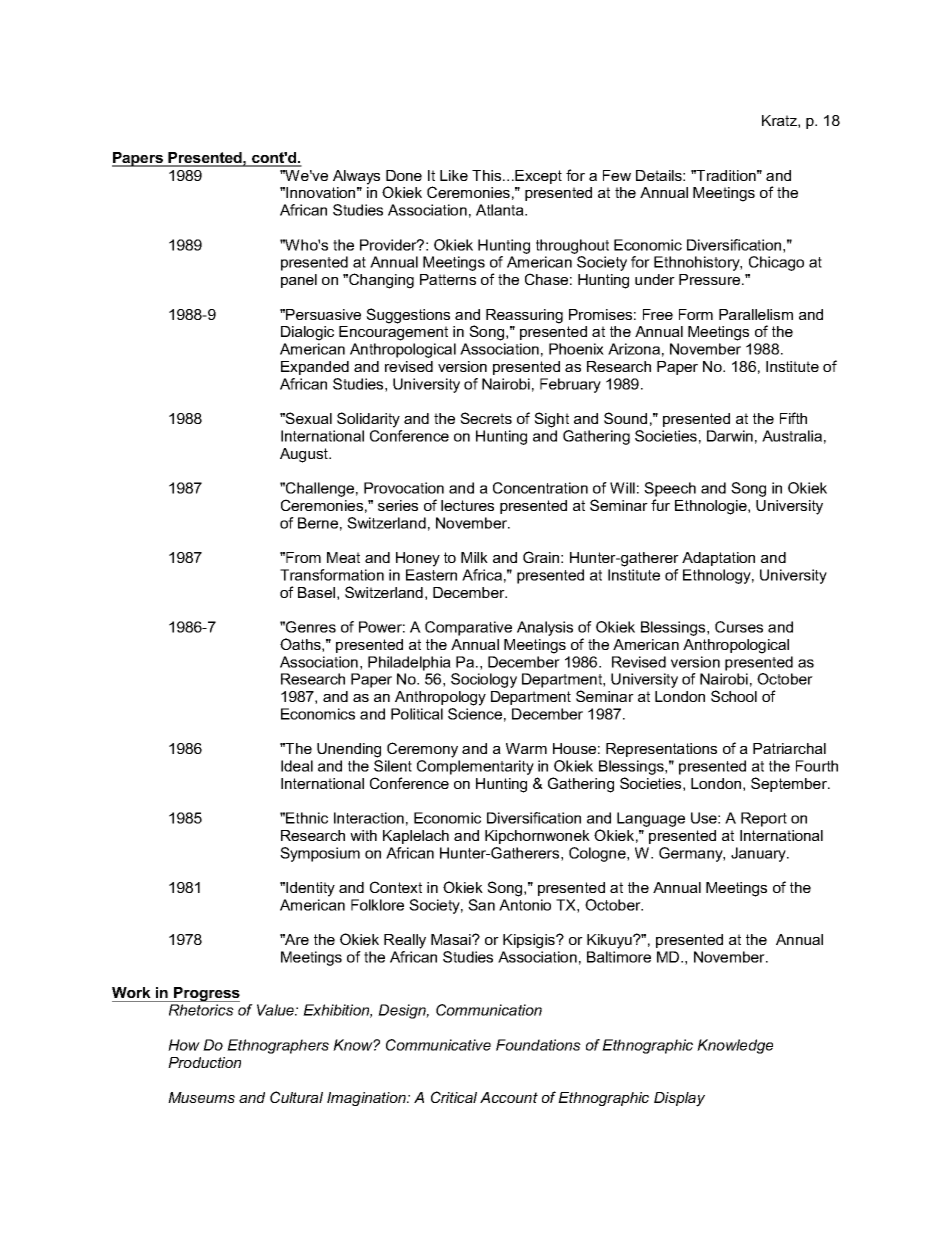 This screenshot has width=952, height=1233. What do you see at coordinates (760, 854) in the screenshot?
I see `January` at bounding box center [760, 854].
